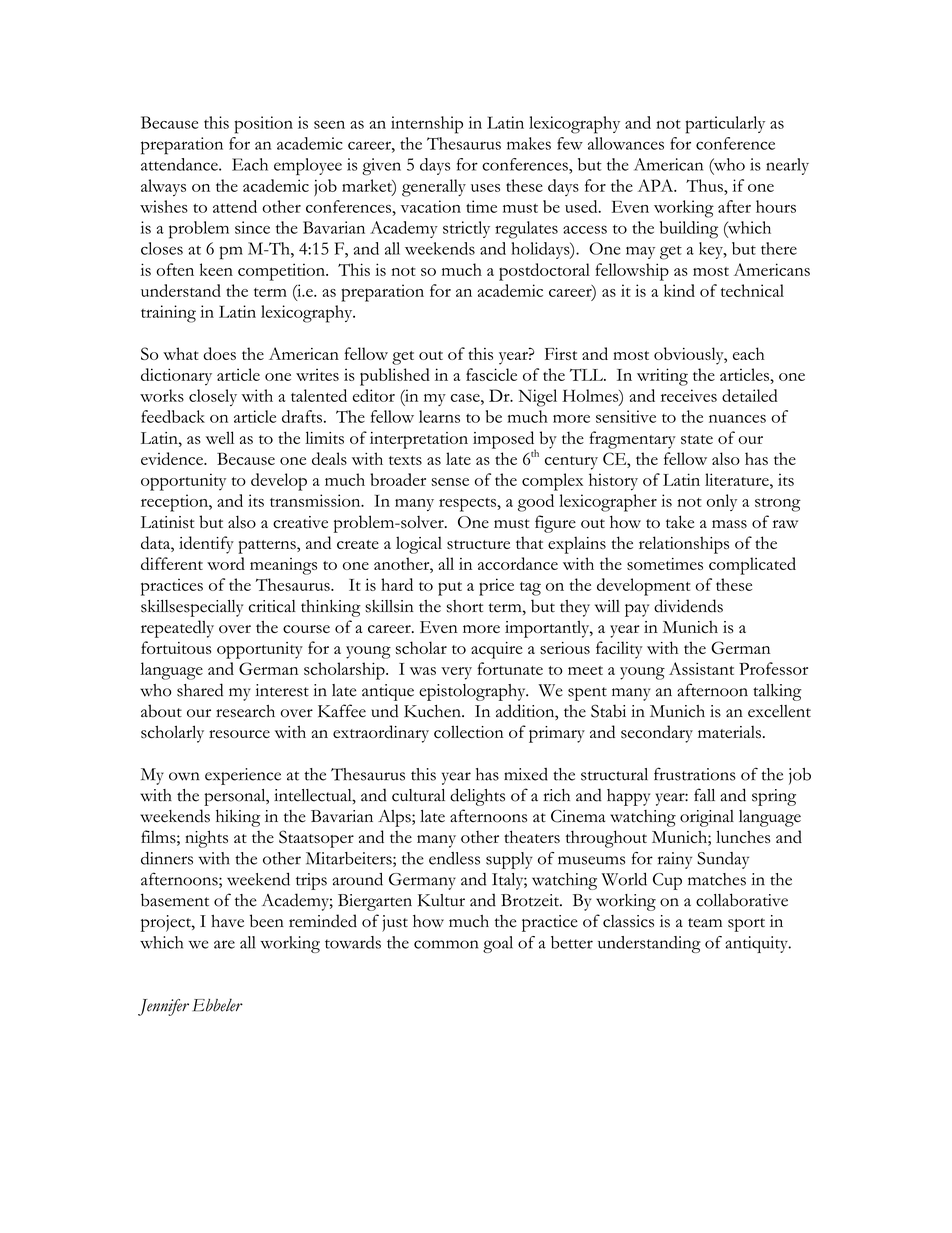 This screenshot has width=952, height=1233. What do you see at coordinates (263, 125) in the screenshot?
I see `position` at bounding box center [263, 125].
